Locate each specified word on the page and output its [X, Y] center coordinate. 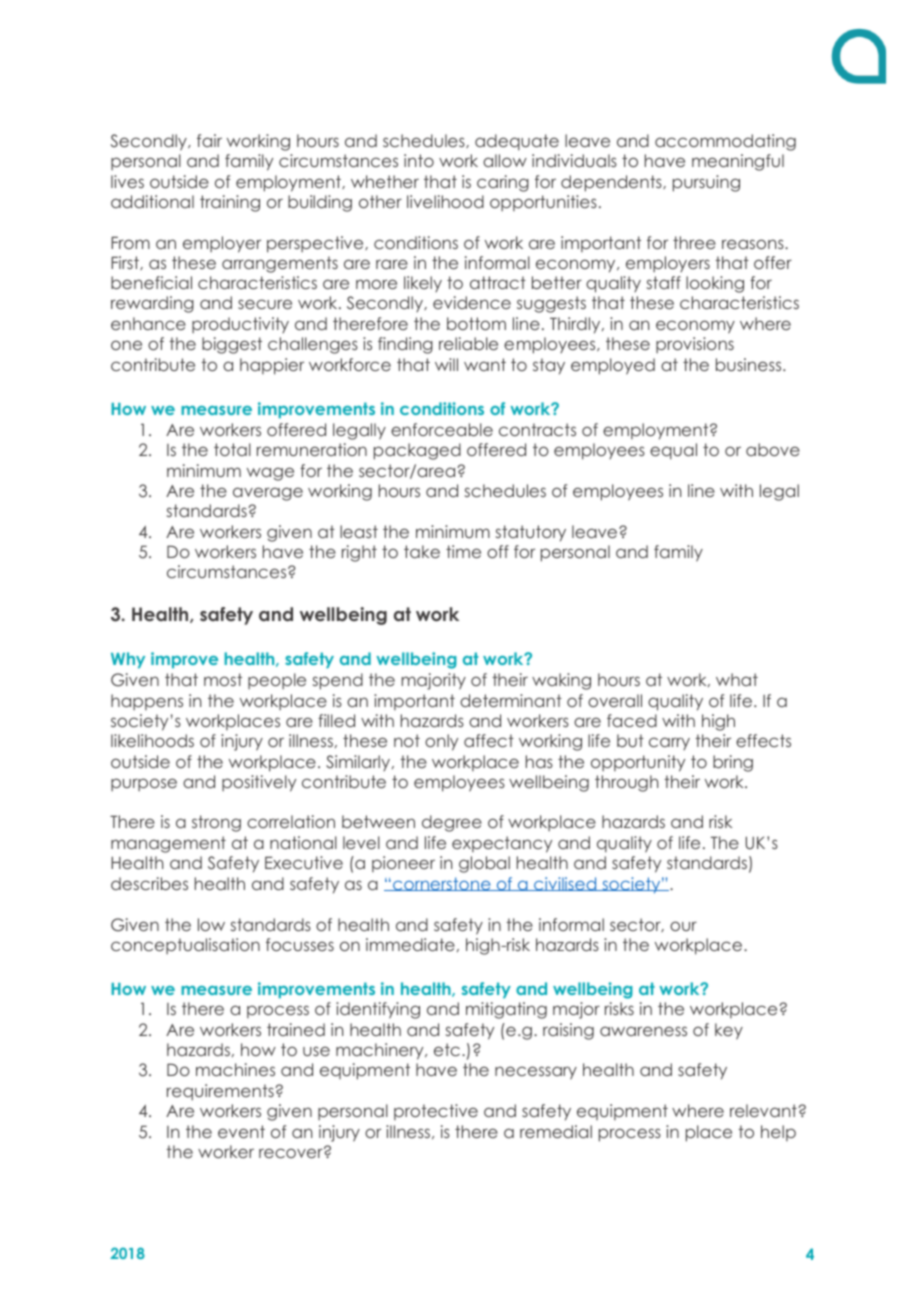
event [241, 1131]
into [419, 160]
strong [216, 823]
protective [436, 1112]
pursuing [706, 183]
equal [673, 451]
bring [733, 763]
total [232, 449]
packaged [417, 451]
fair [209, 140]
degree [452, 823]
